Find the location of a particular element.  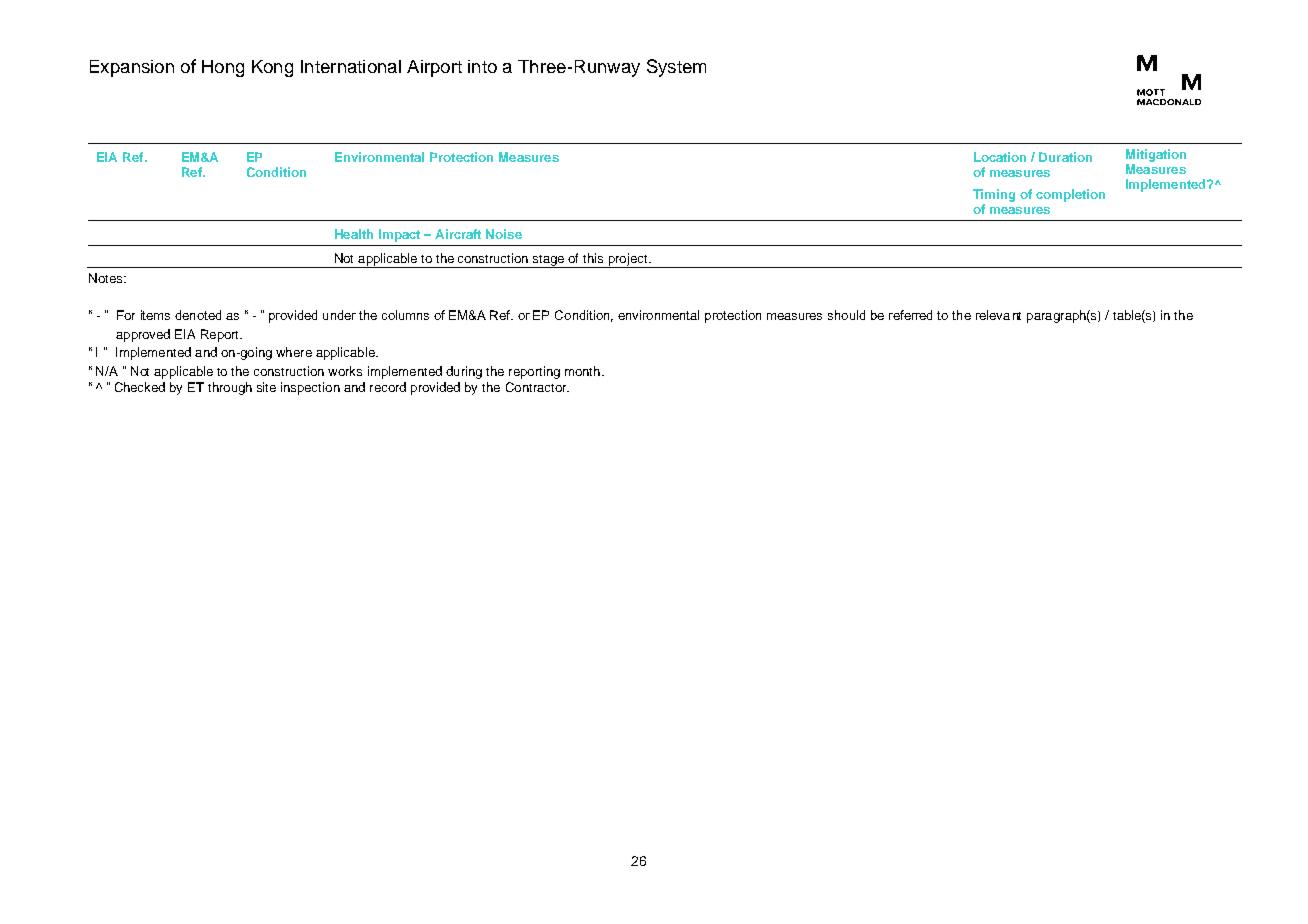

relevant is located at coordinates (998, 315).
